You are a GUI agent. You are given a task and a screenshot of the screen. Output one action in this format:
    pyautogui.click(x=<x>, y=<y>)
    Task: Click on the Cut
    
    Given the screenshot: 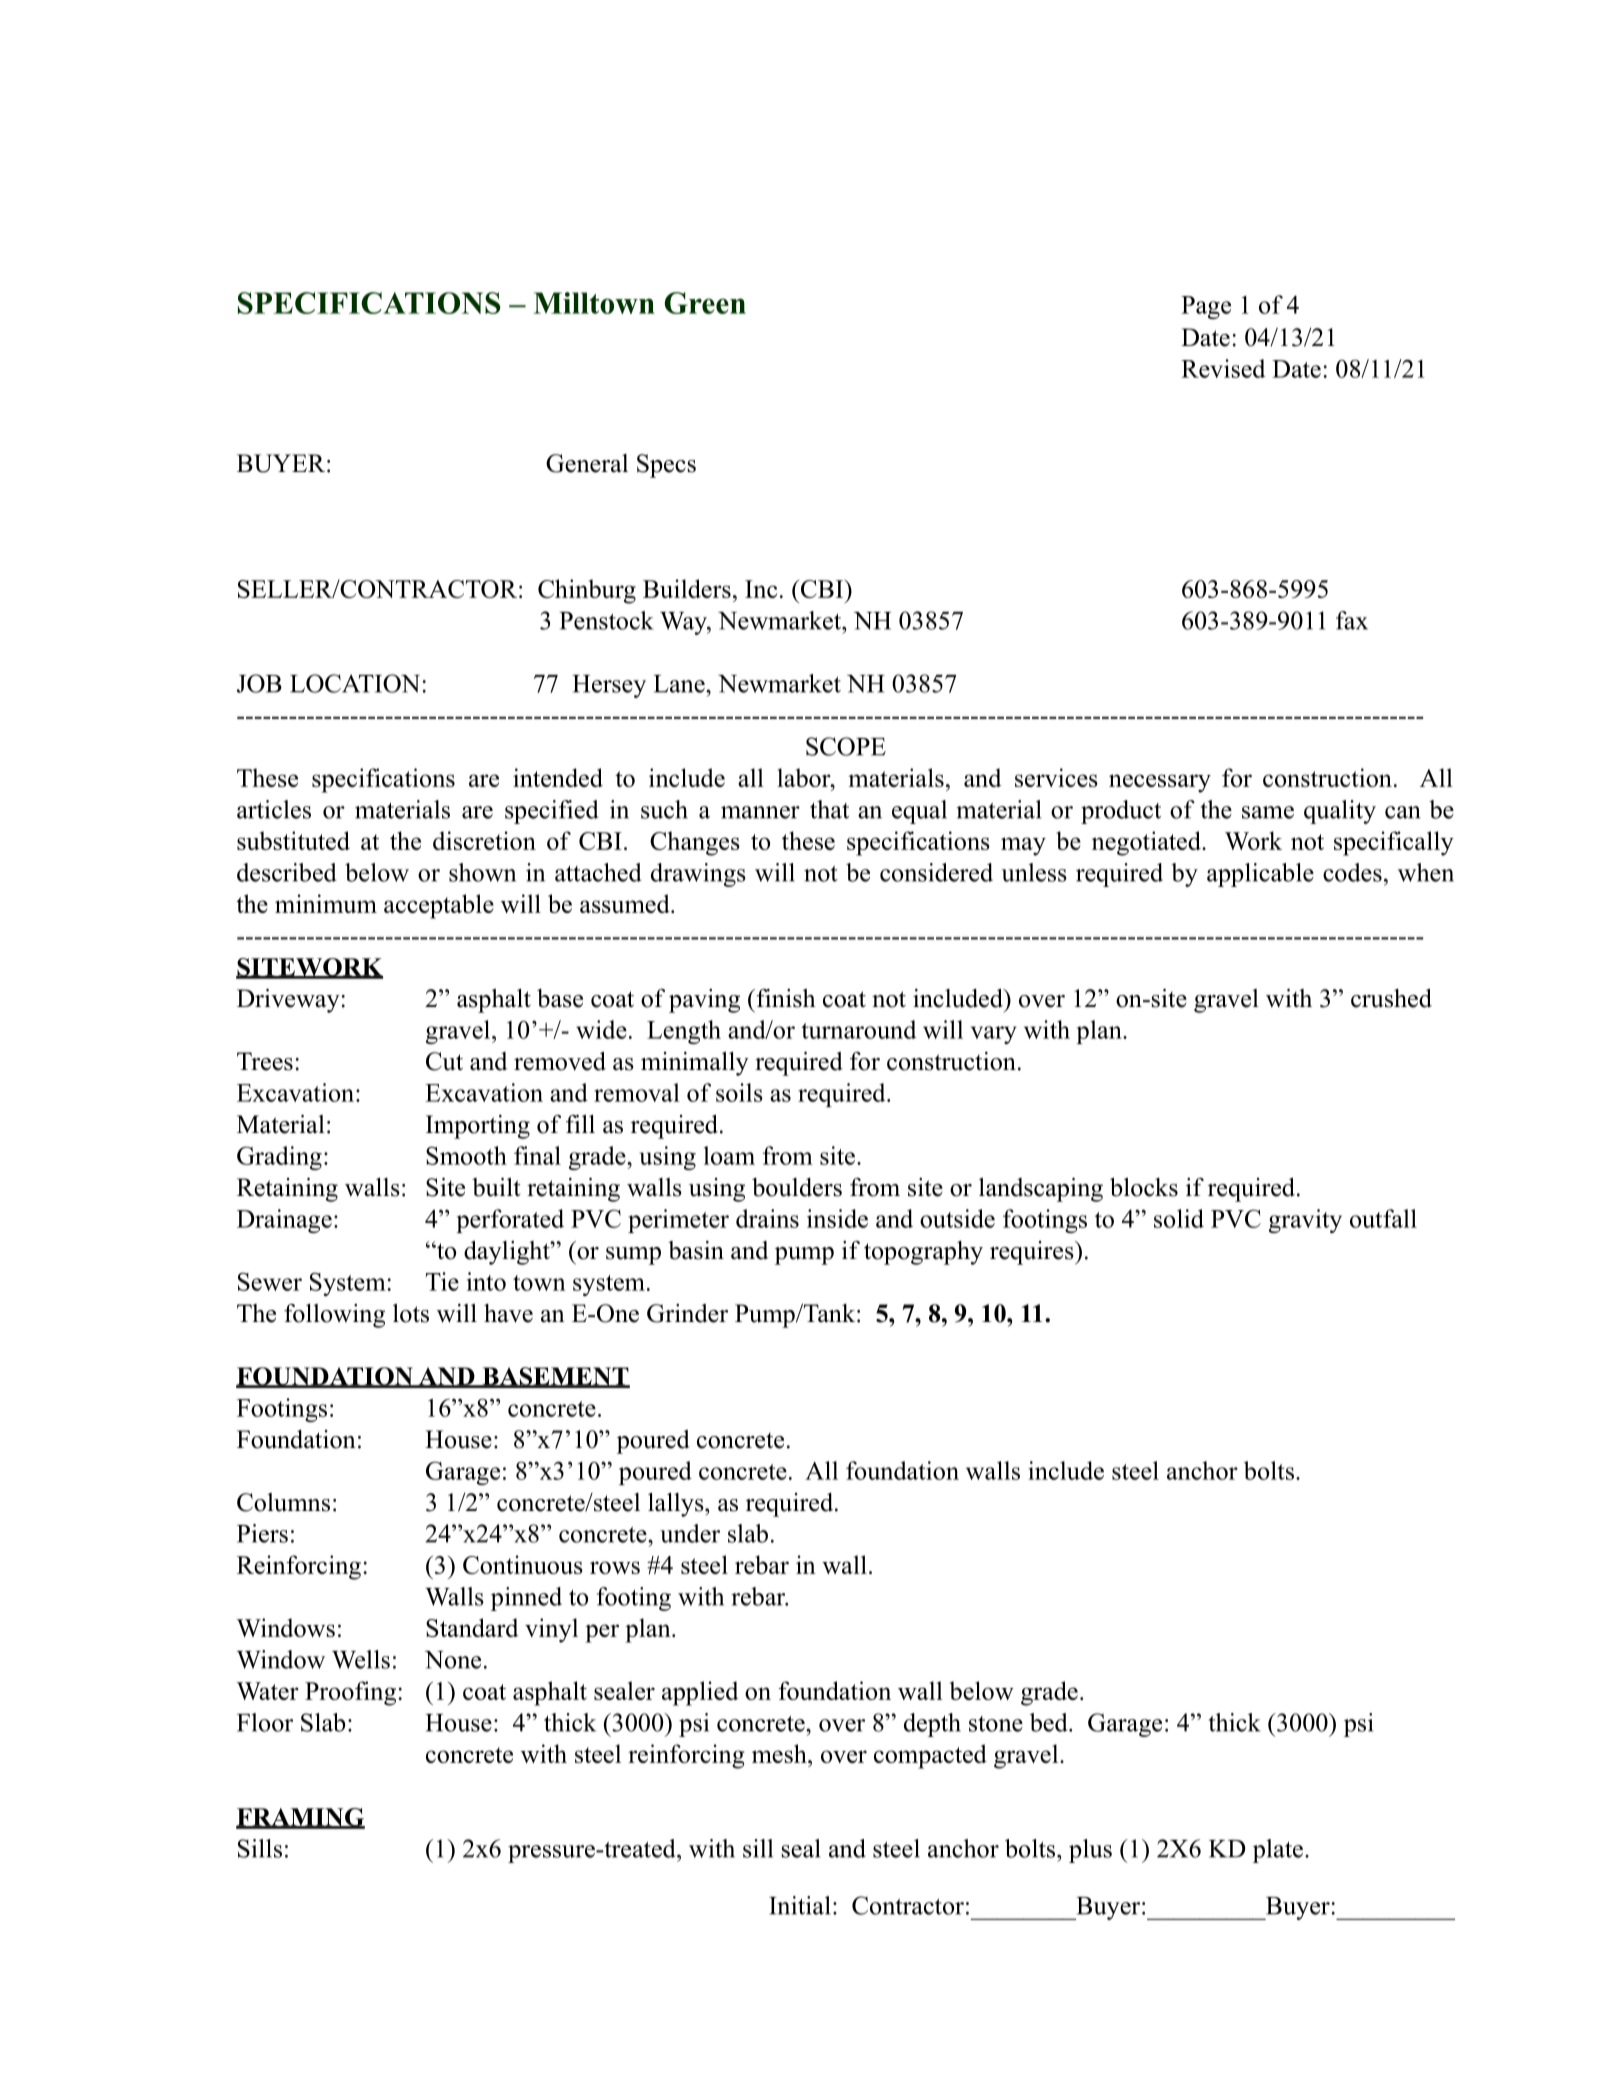 What is the action you would take?
    pyautogui.click(x=444, y=1061)
